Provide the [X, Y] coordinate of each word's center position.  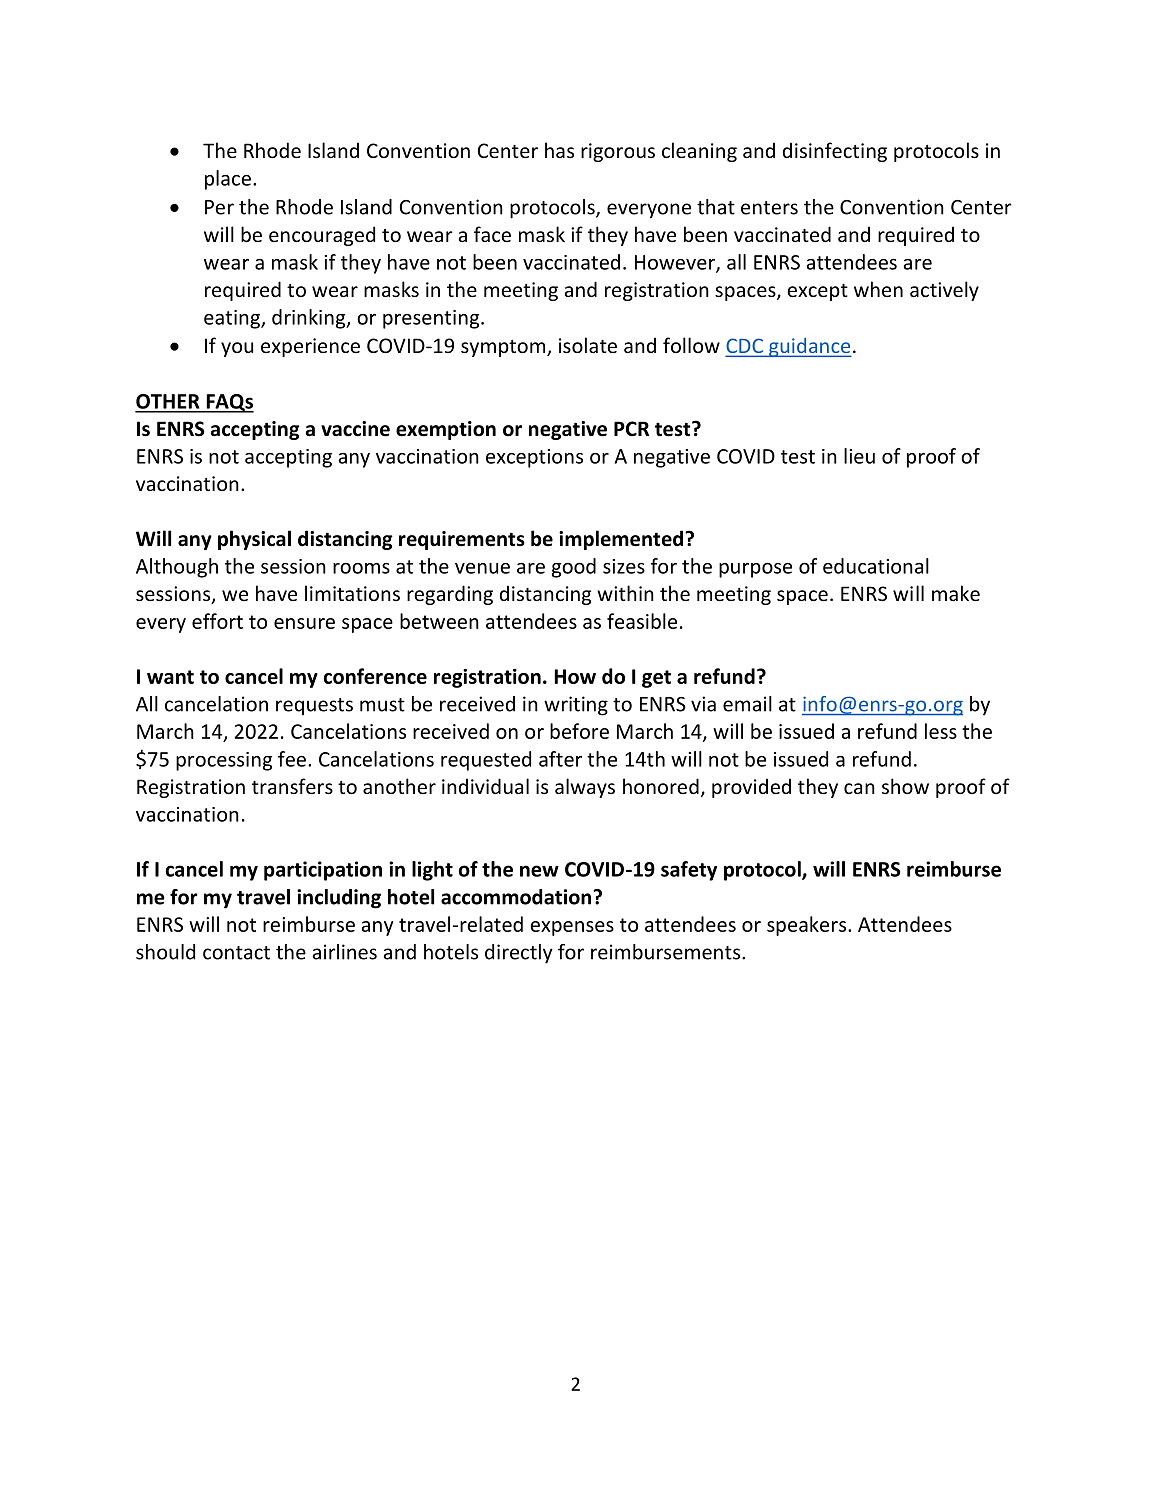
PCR [631, 429]
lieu [859, 456]
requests [314, 707]
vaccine [355, 429]
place [228, 180]
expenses [572, 928]
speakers [808, 926]
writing [576, 706]
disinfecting [835, 152]
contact [236, 953]
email [747, 704]
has [559, 150]
